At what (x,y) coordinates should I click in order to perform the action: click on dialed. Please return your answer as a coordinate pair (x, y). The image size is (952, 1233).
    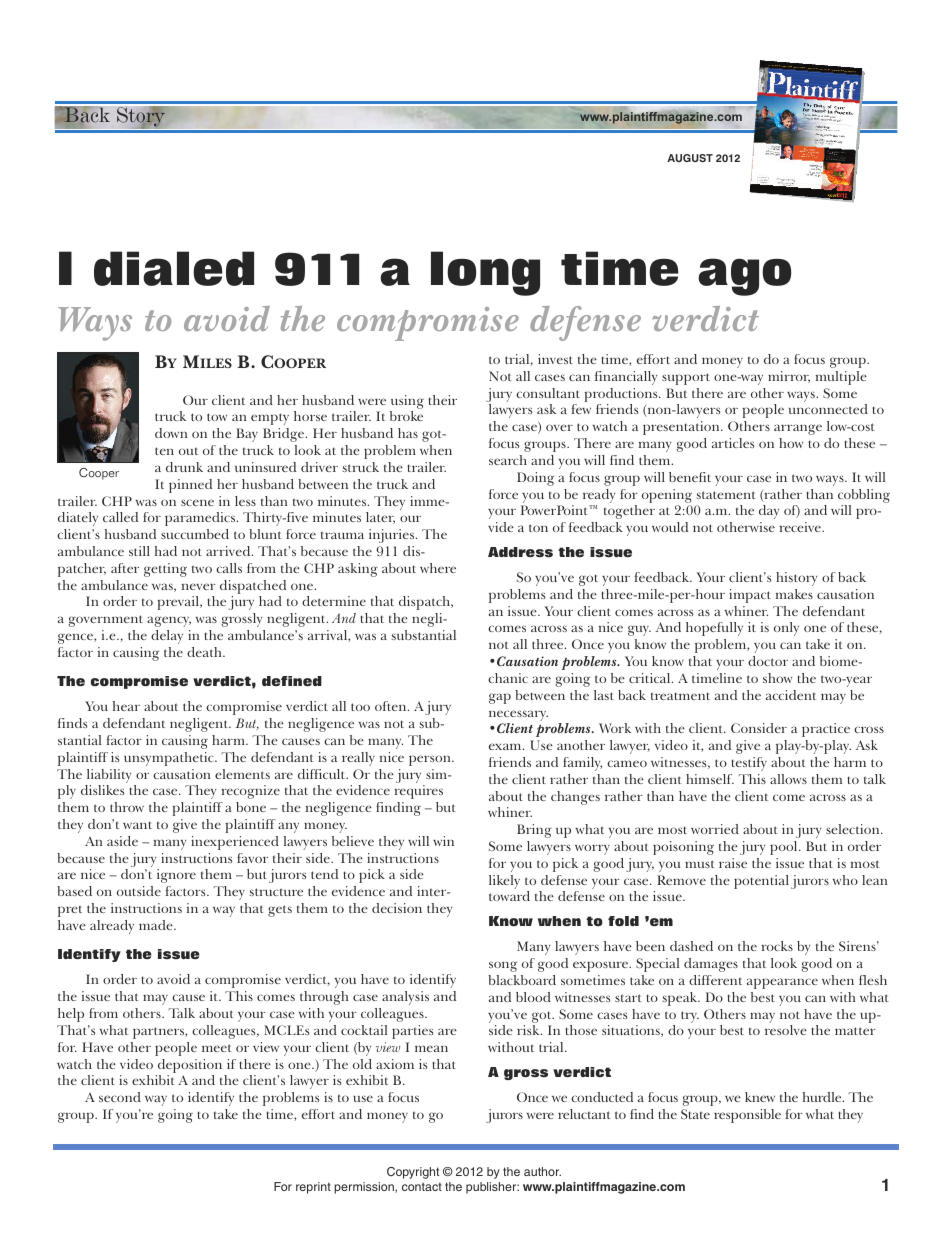
    Looking at the image, I should click on (174, 268).
